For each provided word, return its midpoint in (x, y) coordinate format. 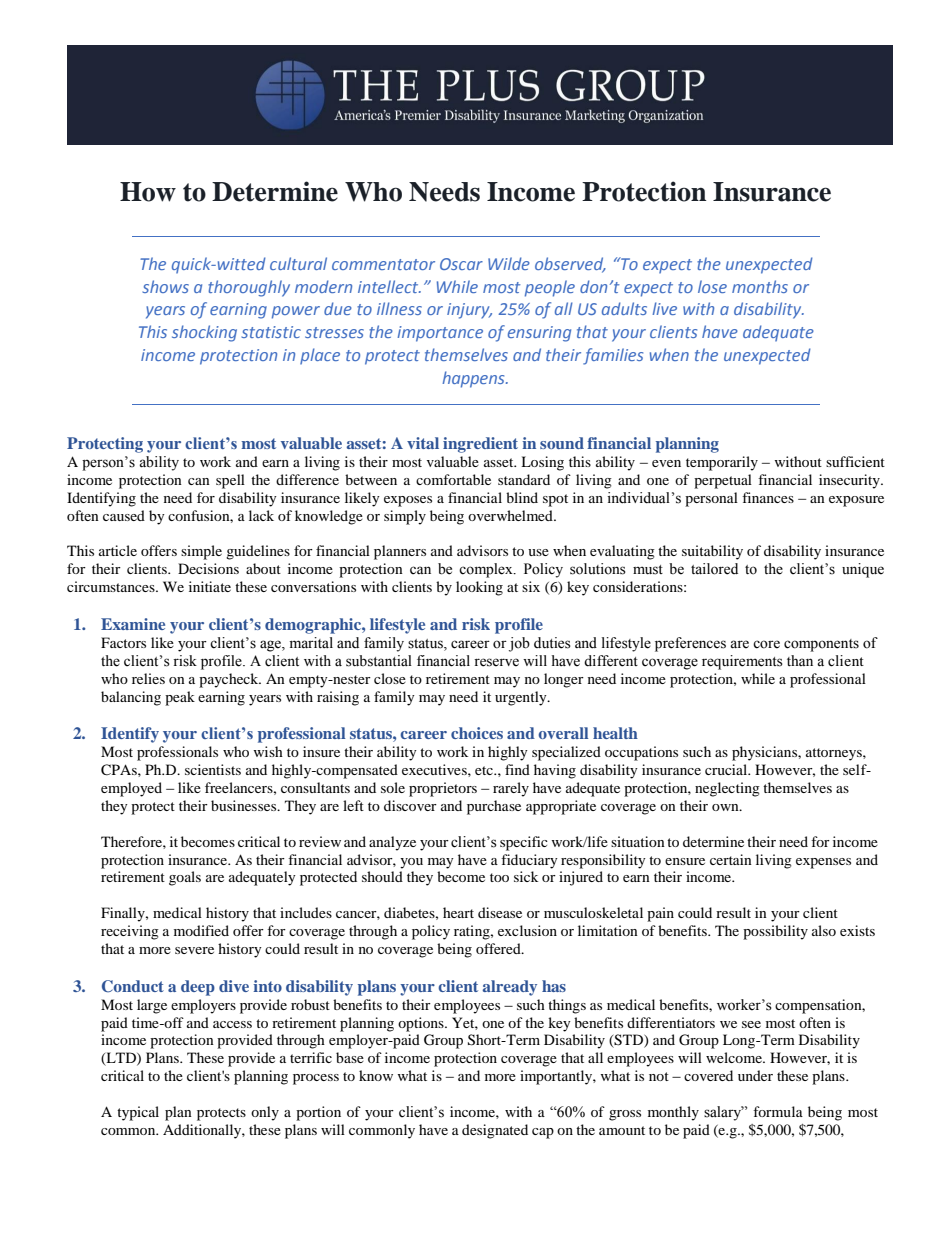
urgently (522, 698)
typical (138, 1113)
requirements (742, 662)
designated (495, 1131)
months (760, 286)
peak (180, 698)
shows (165, 286)
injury (469, 311)
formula (778, 1111)
